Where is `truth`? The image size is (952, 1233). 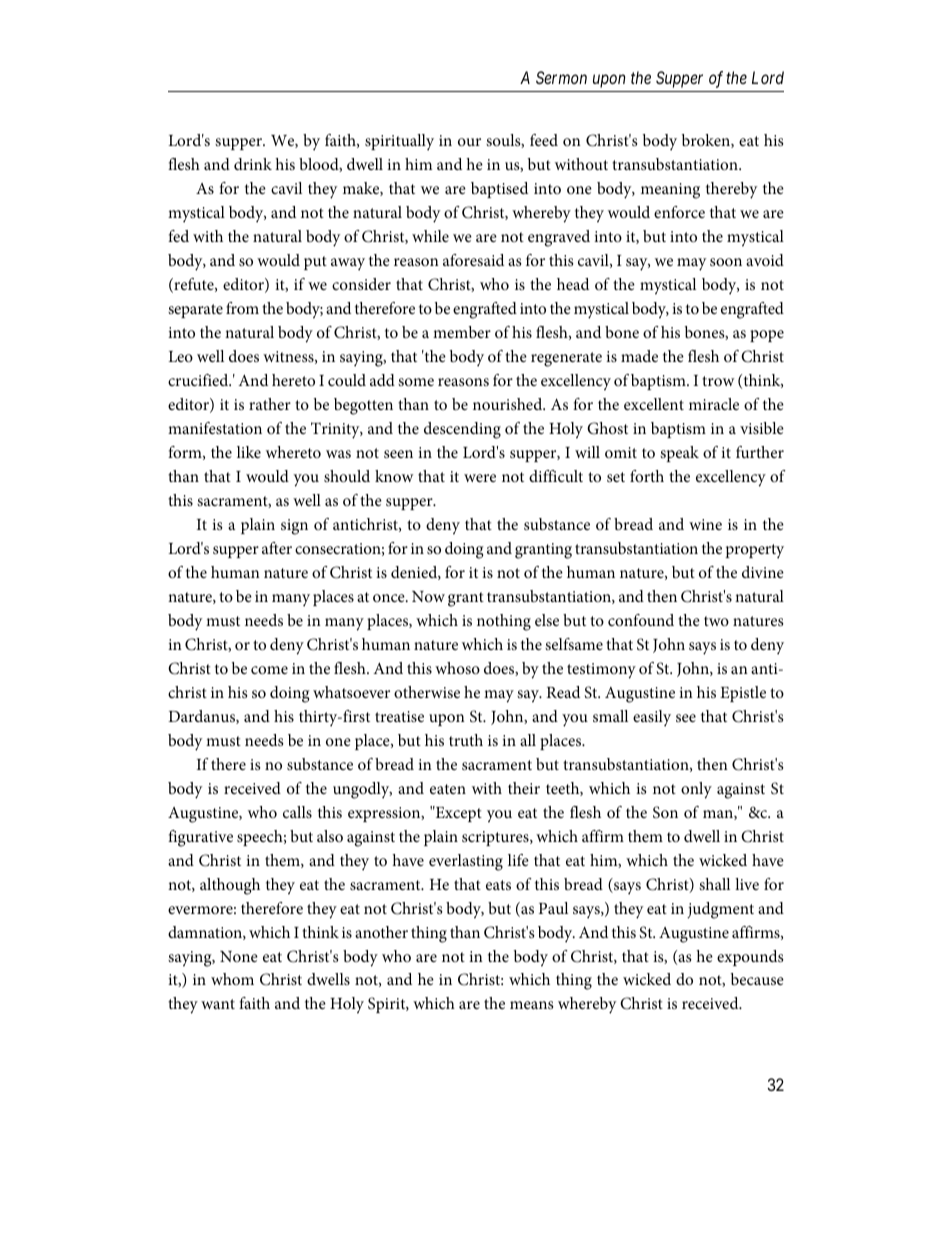 truth is located at coordinates (466, 740).
